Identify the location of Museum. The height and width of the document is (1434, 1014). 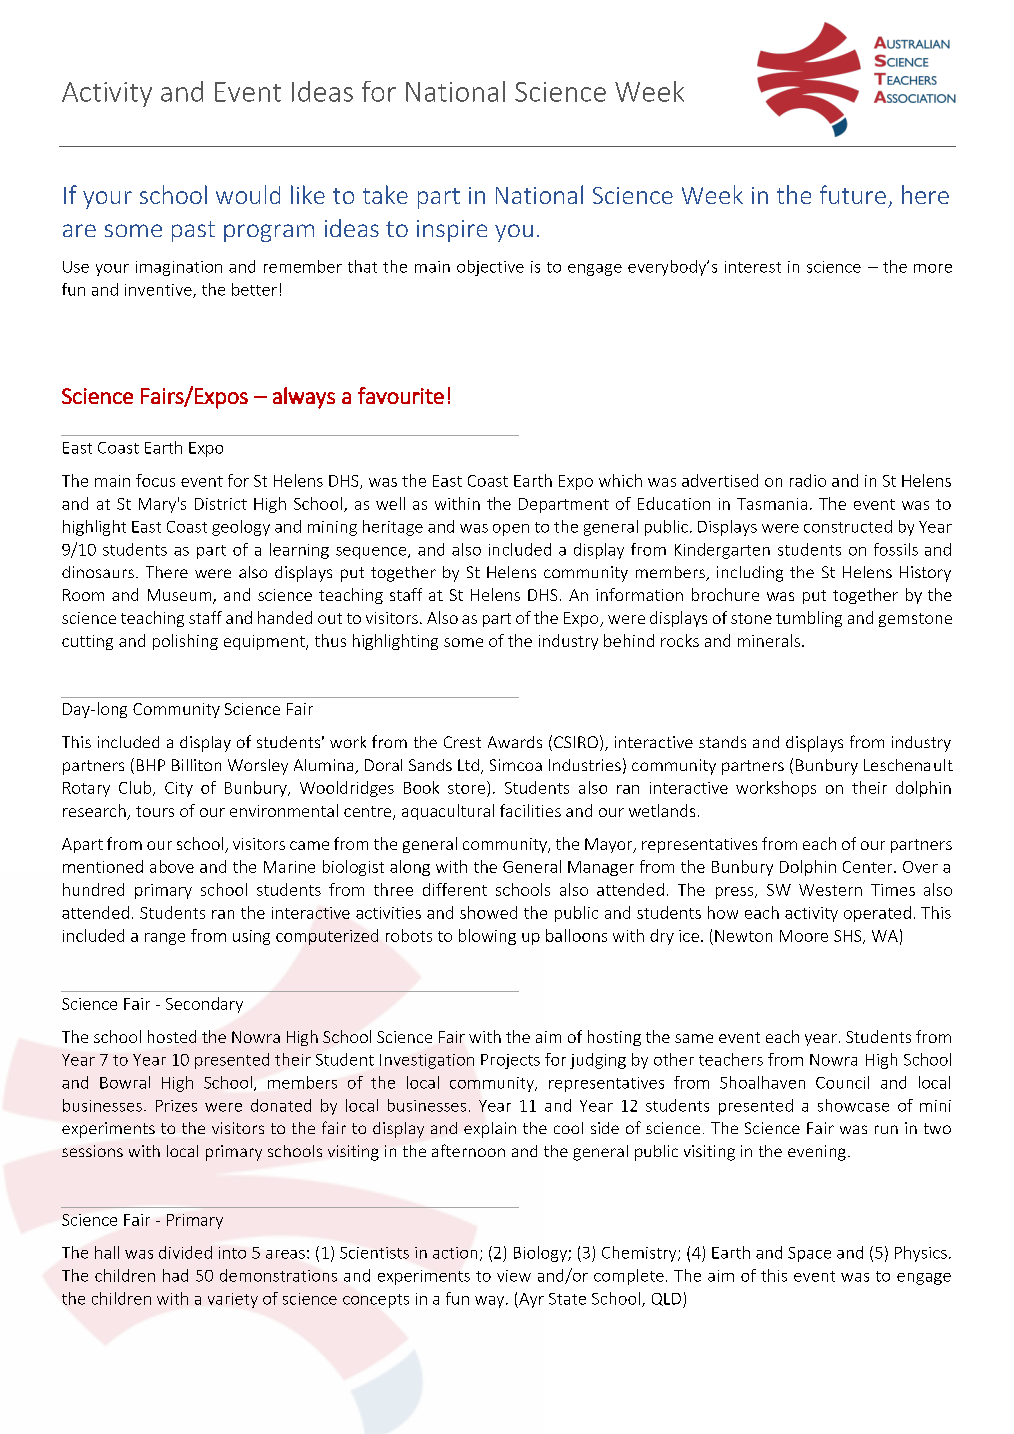
(181, 596).
